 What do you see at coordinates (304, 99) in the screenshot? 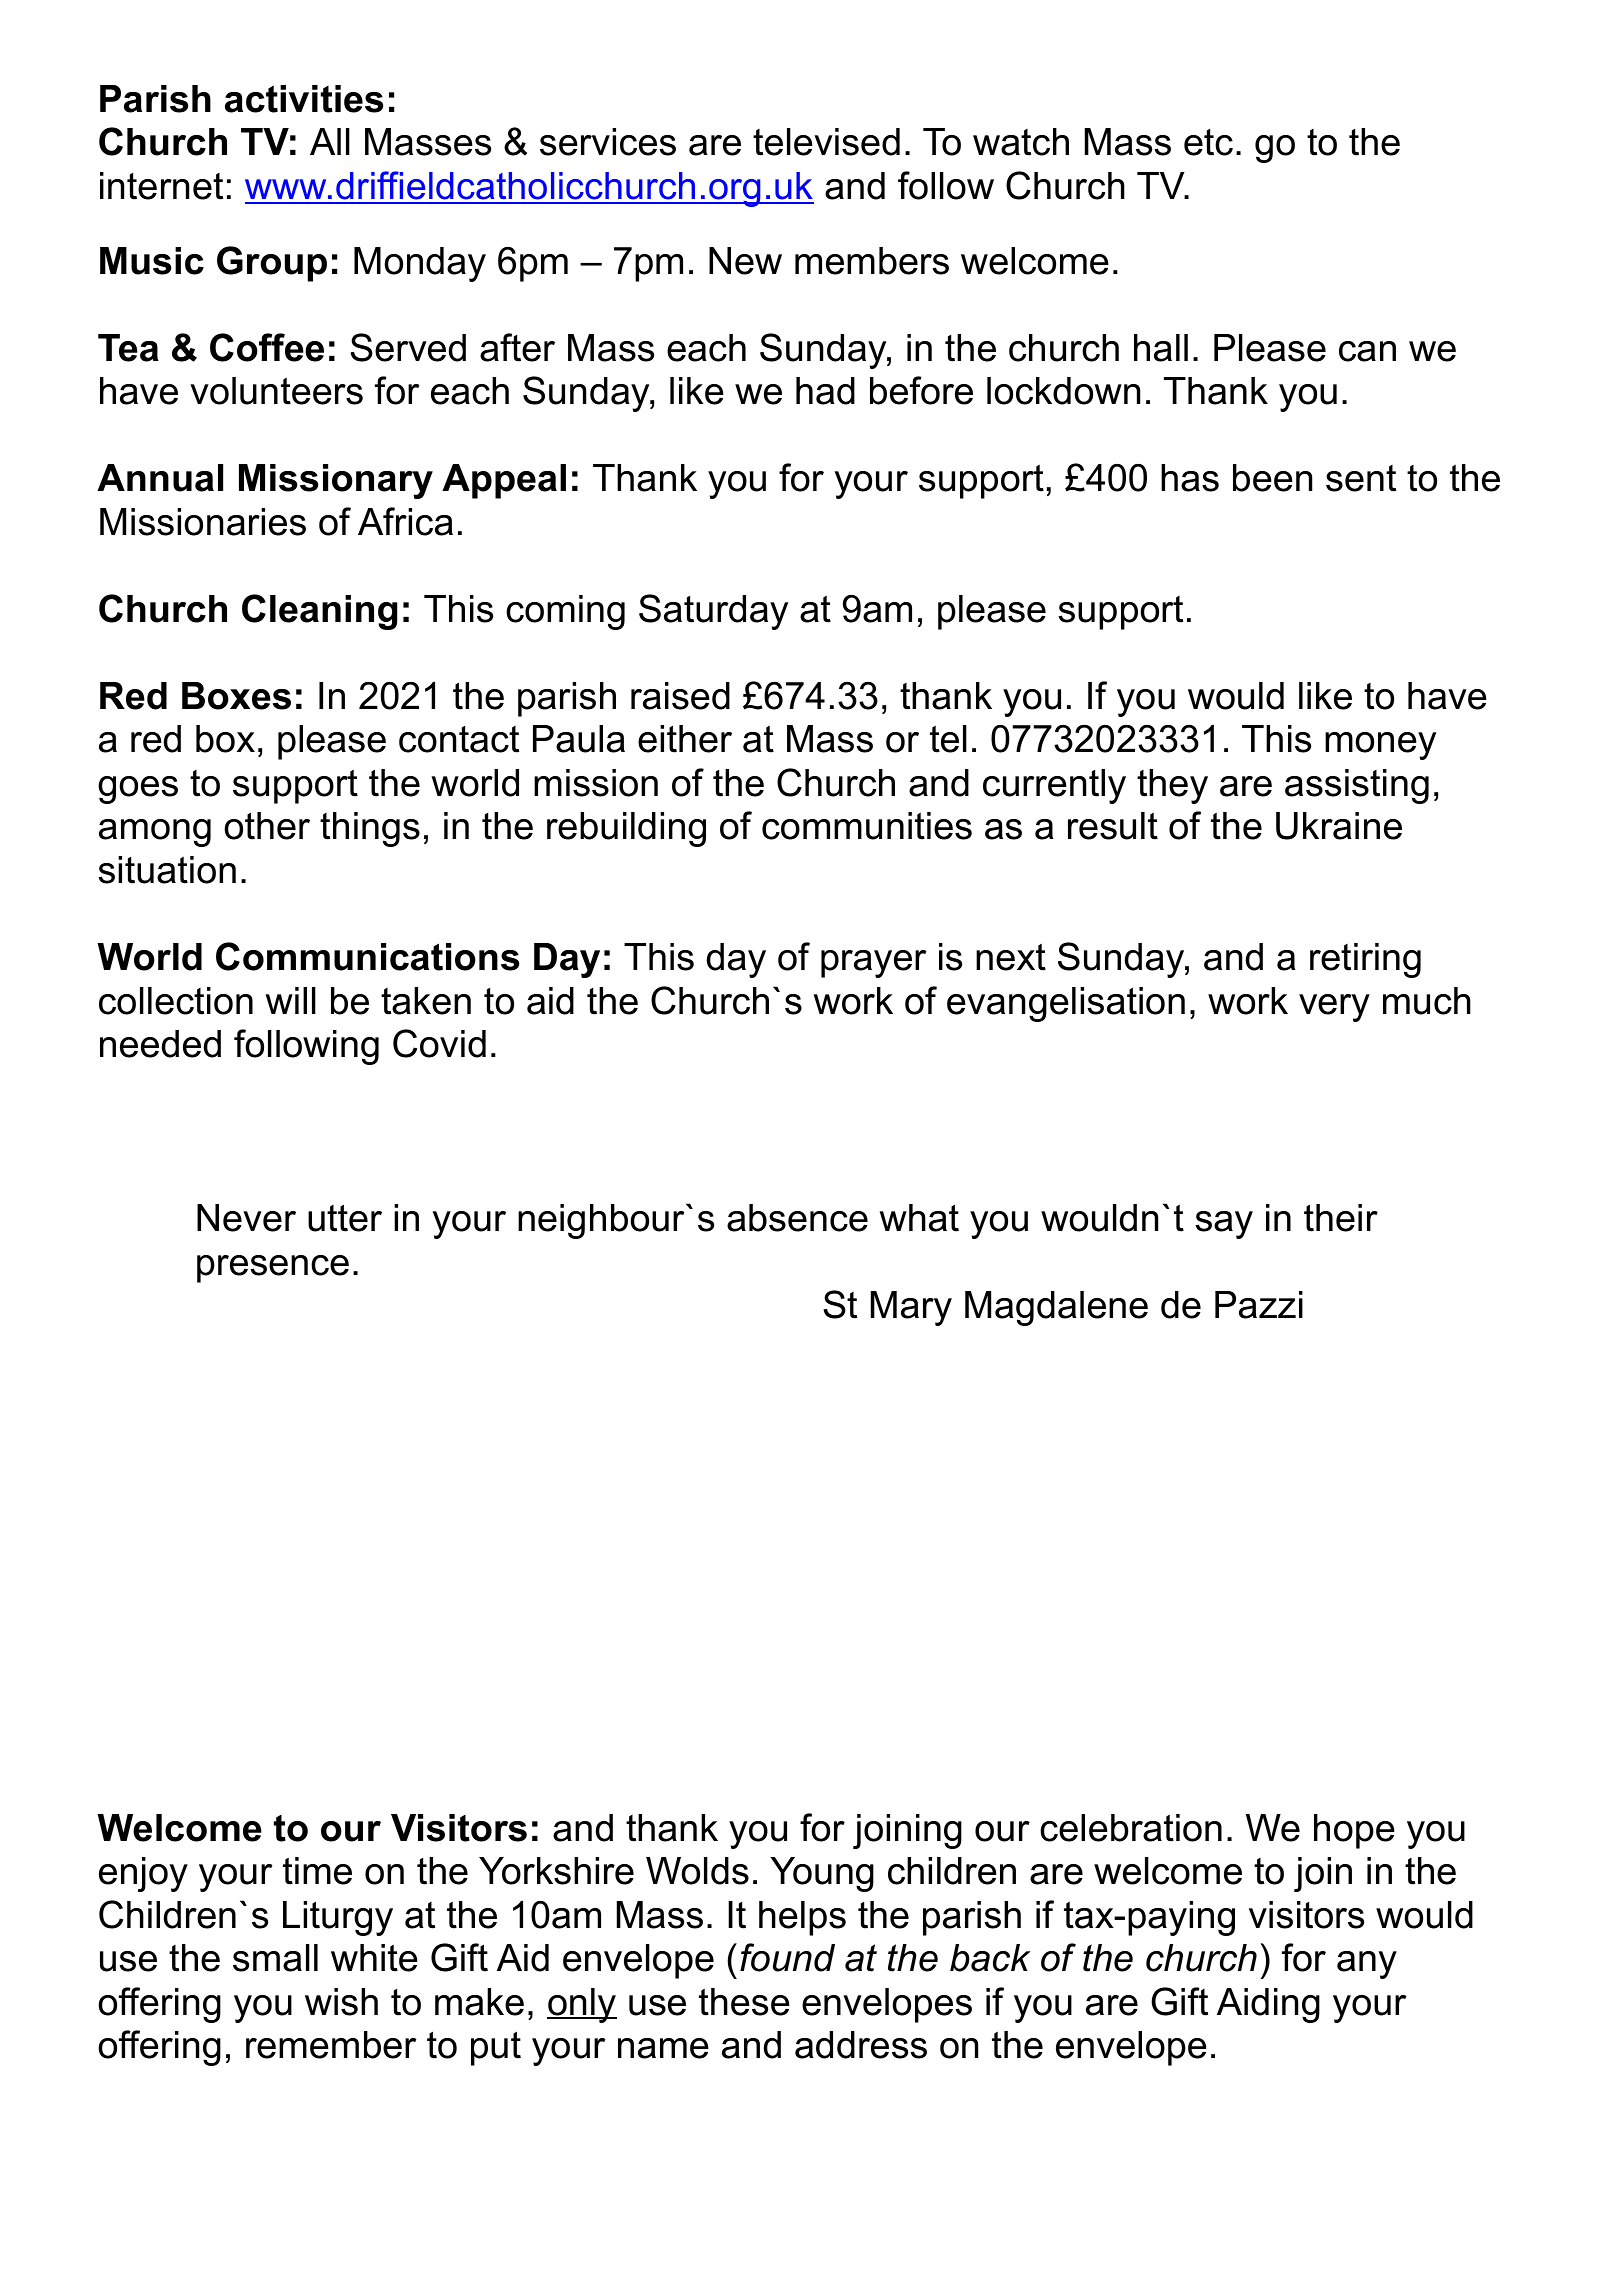
I see `activities` at bounding box center [304, 99].
